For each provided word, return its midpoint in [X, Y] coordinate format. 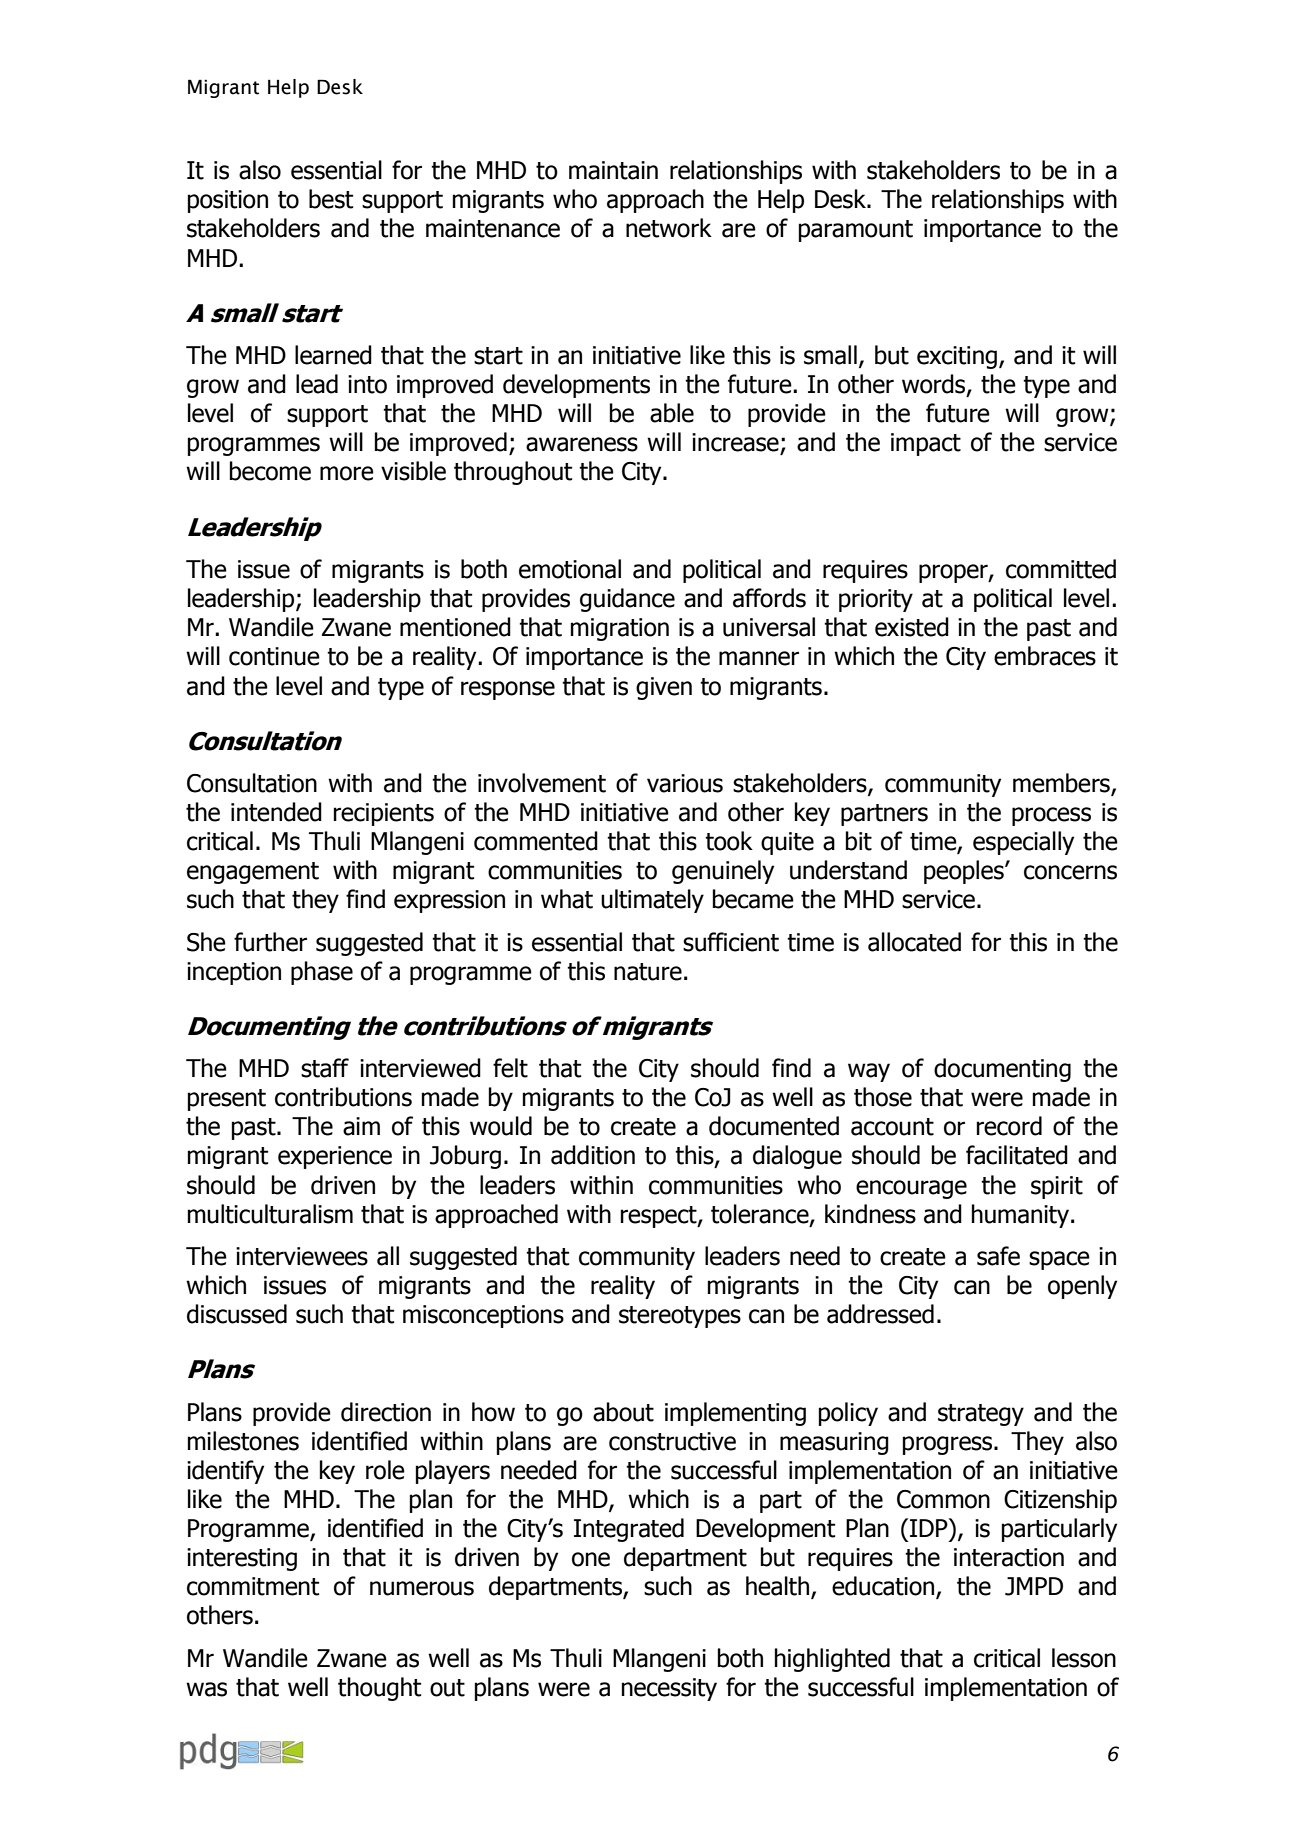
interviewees [302, 1256]
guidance [627, 600]
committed [1061, 569]
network [669, 228]
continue [274, 656]
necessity [669, 1689]
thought [379, 1689]
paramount [856, 231]
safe [998, 1256]
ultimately [652, 901]
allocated [914, 942]
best [331, 199]
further [270, 942]
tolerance [761, 1214]
